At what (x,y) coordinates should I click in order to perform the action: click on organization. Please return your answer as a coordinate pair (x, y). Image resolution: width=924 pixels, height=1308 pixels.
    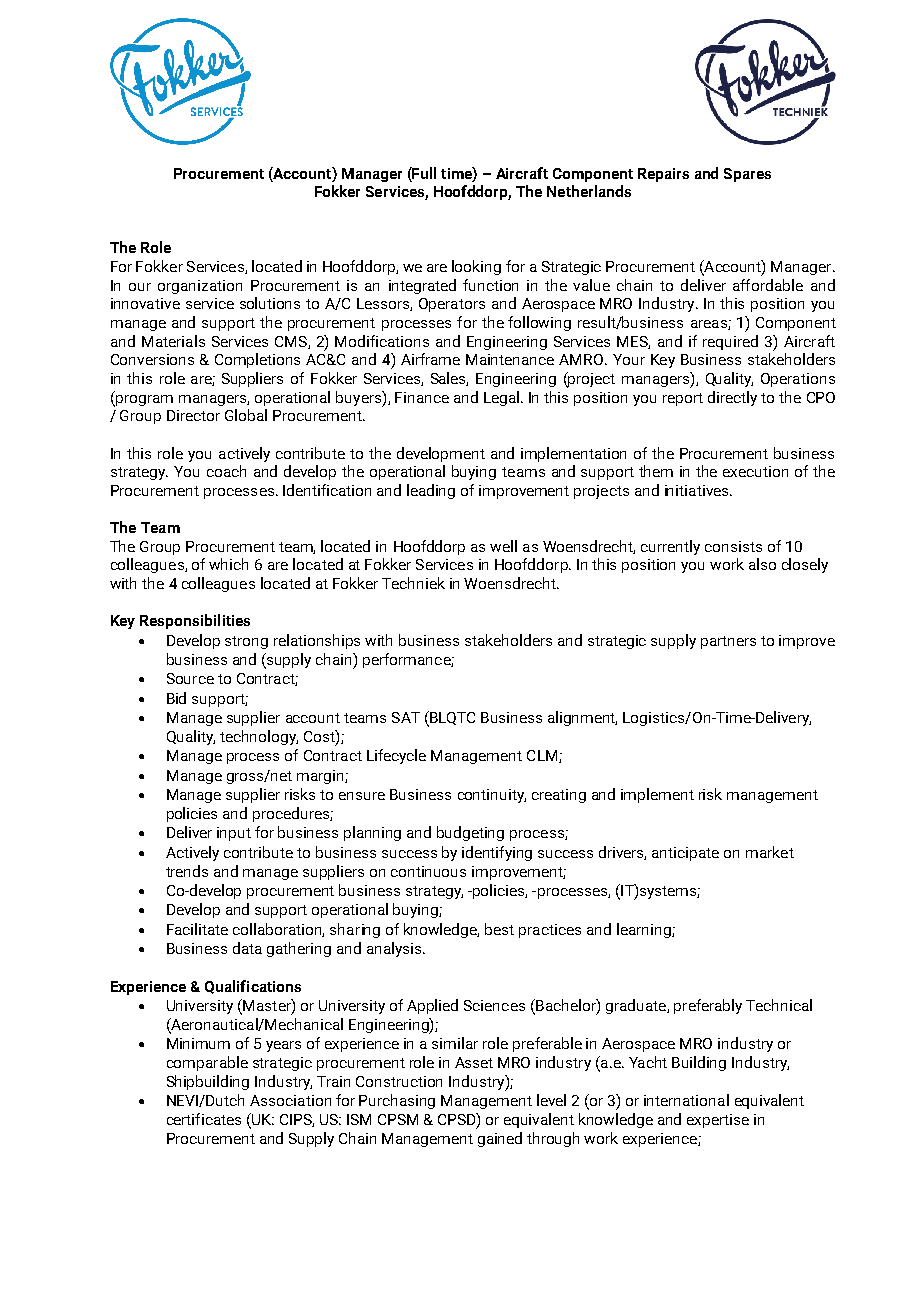
    Looking at the image, I should click on (200, 287).
